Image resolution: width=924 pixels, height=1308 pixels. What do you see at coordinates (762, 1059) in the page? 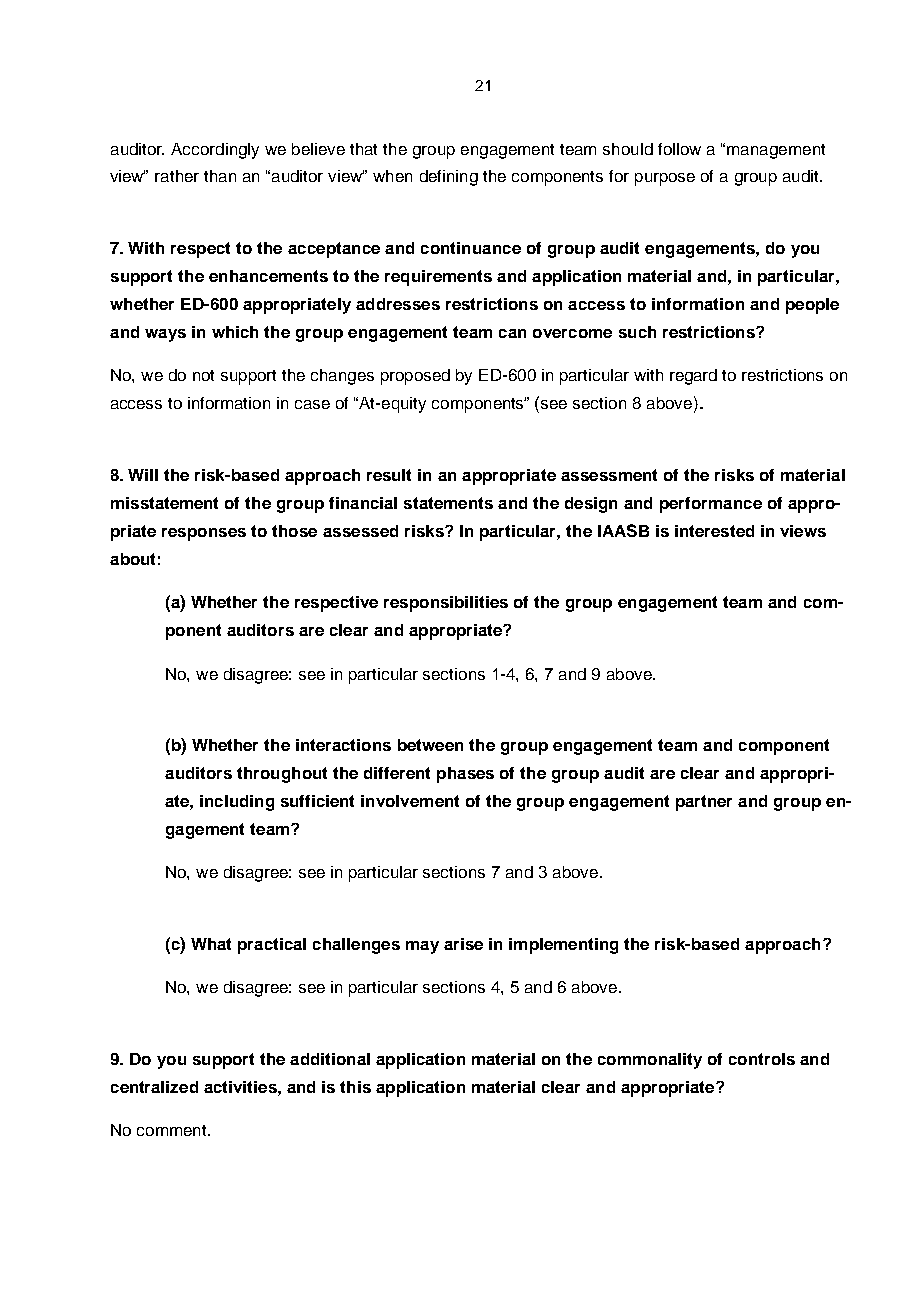
I see `controls` at bounding box center [762, 1059].
